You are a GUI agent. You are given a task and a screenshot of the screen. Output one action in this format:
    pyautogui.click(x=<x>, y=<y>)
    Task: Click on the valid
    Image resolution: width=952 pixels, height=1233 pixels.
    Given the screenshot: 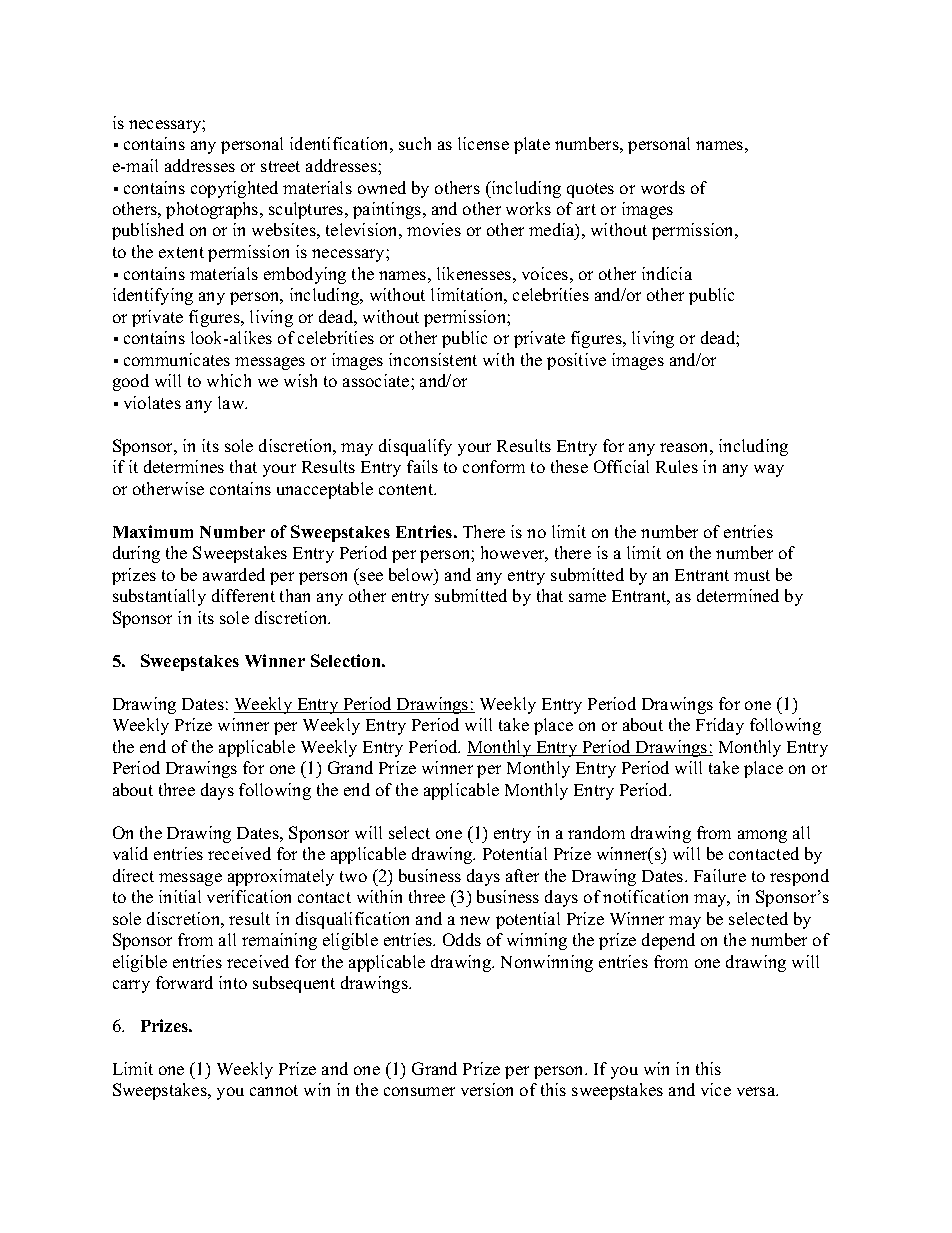 What is the action you would take?
    pyautogui.click(x=130, y=853)
